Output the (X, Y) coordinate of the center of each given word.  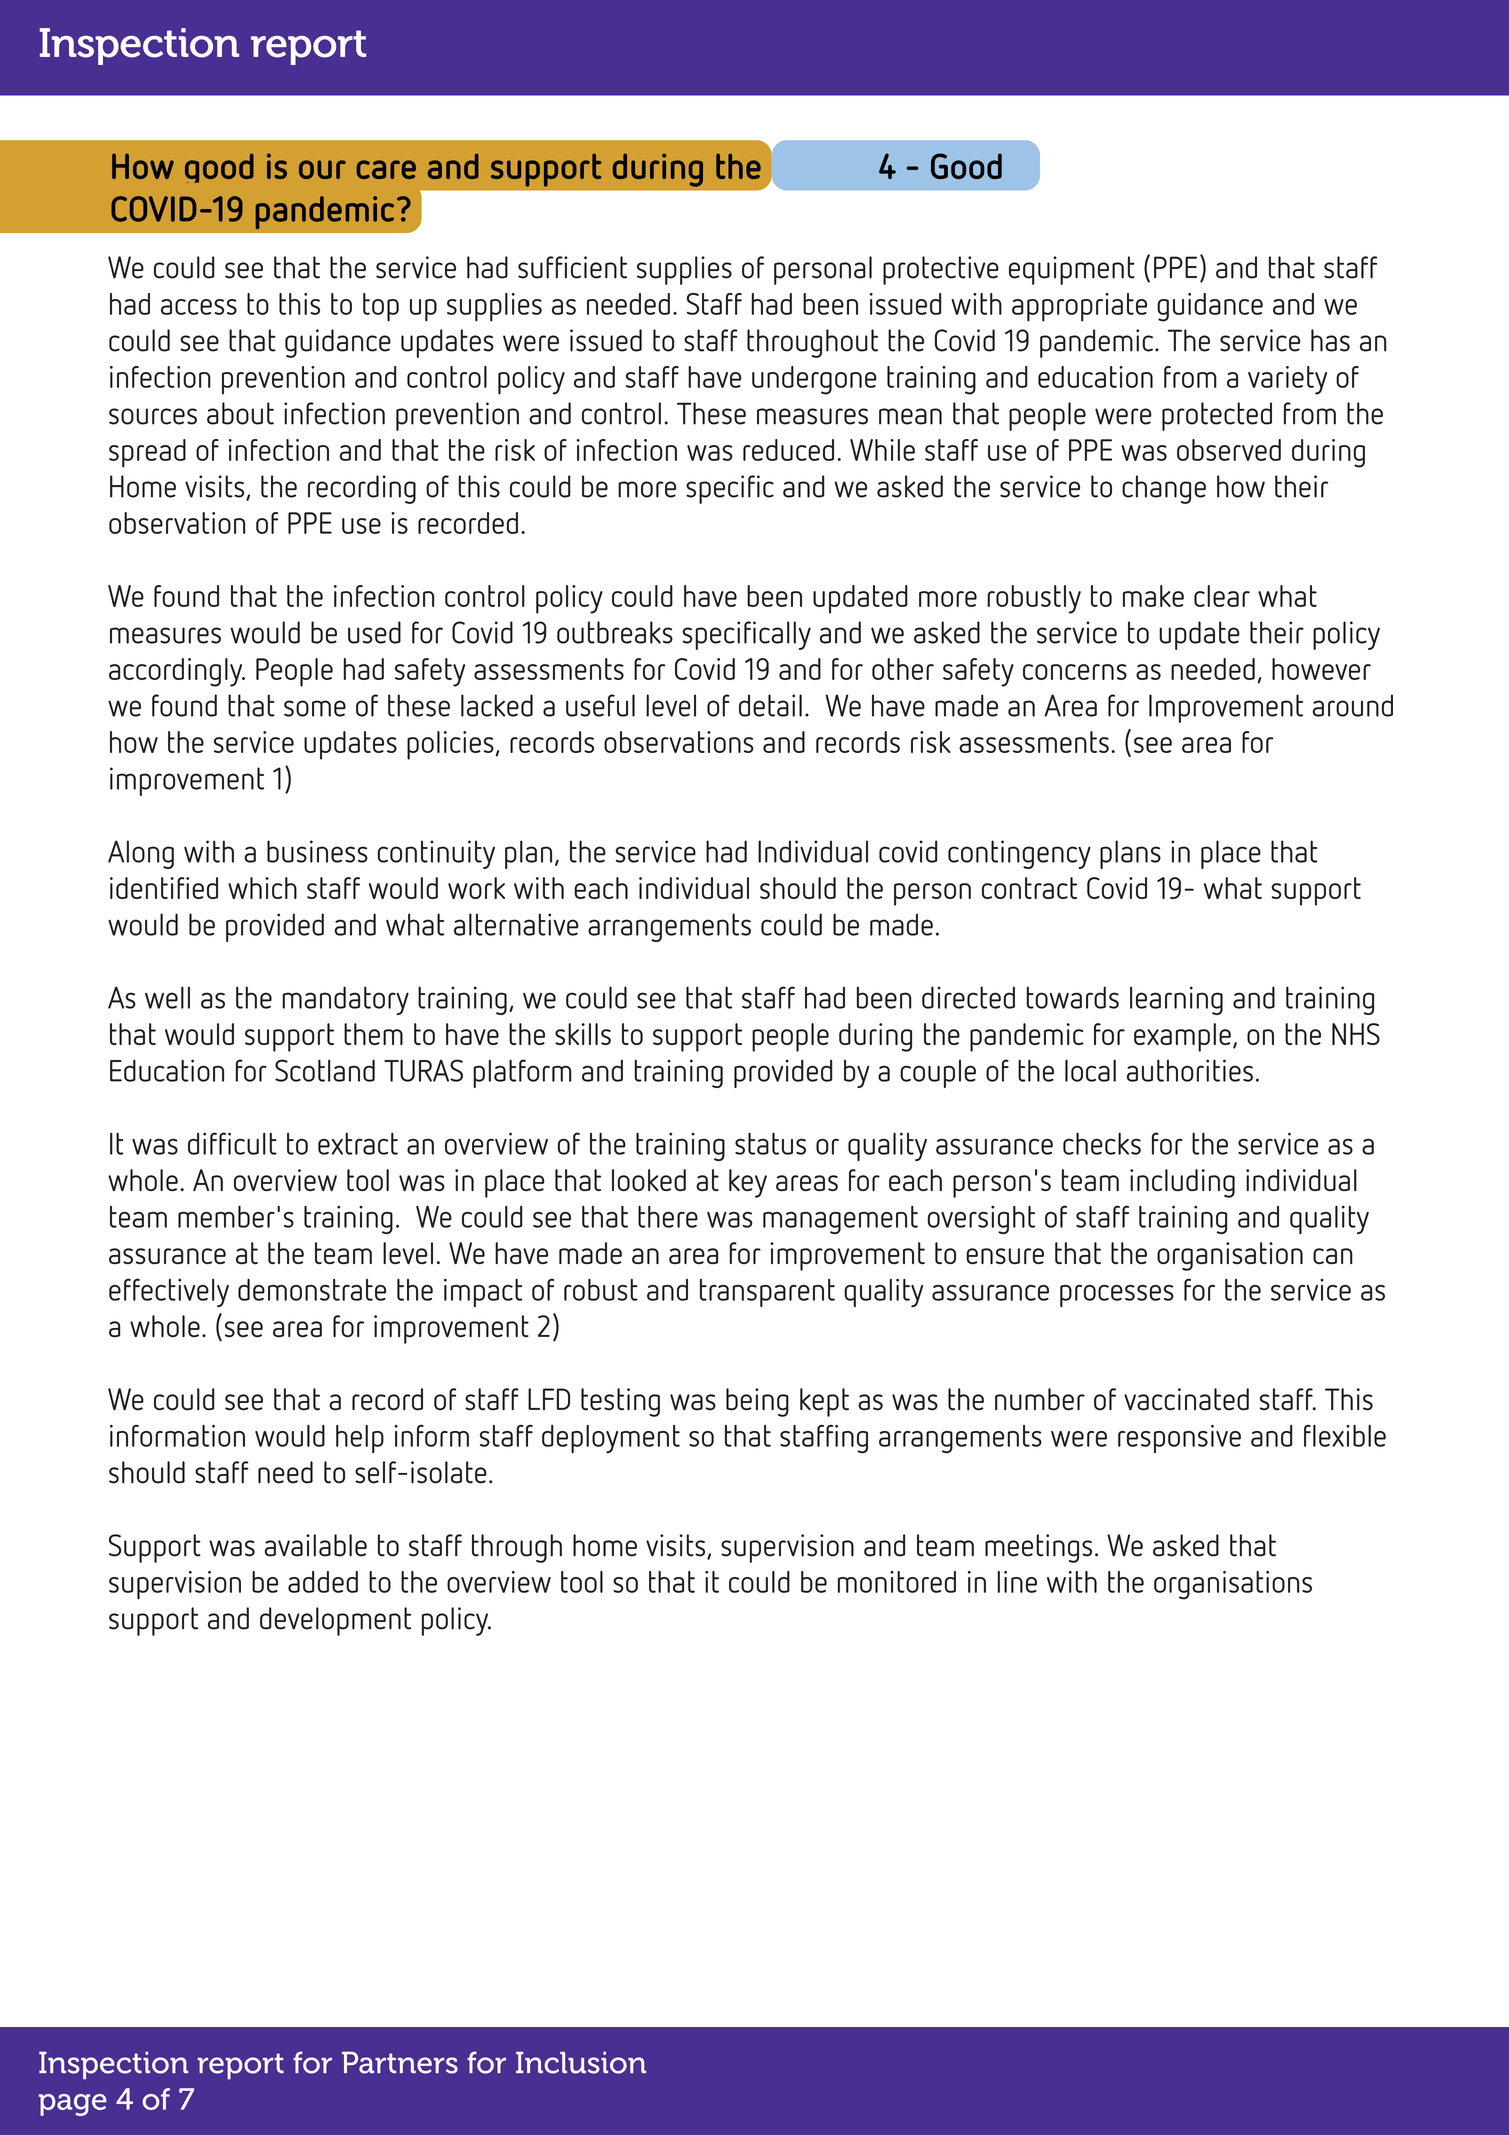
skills (583, 1034)
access (199, 307)
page (72, 2105)
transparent (767, 1293)
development (335, 1621)
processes (1117, 1296)
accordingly (177, 672)
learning (1176, 1000)
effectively (169, 1292)
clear (1222, 596)
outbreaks (615, 632)
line (1017, 1582)
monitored (897, 1582)
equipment (1072, 270)
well (167, 997)
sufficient (572, 267)
